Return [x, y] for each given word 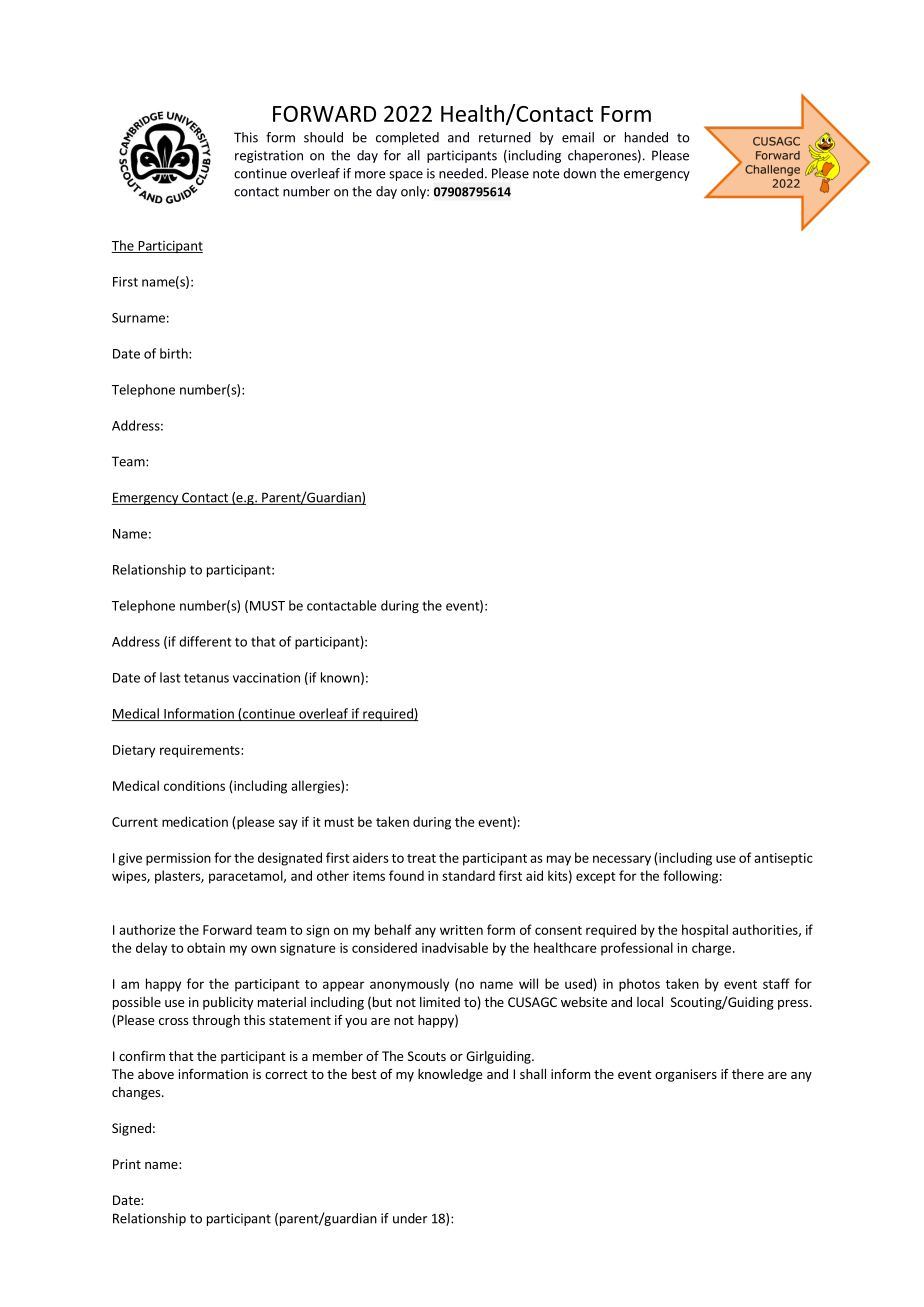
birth [175, 353]
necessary [622, 860]
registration [269, 156]
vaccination [266, 678]
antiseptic [783, 859]
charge [711, 949]
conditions [194, 785]
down [579, 173]
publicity [228, 1003]
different [205, 641]
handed [646, 137]
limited [440, 1002]
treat [421, 858]
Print [127, 1164]
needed [461, 173]
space [406, 176]
